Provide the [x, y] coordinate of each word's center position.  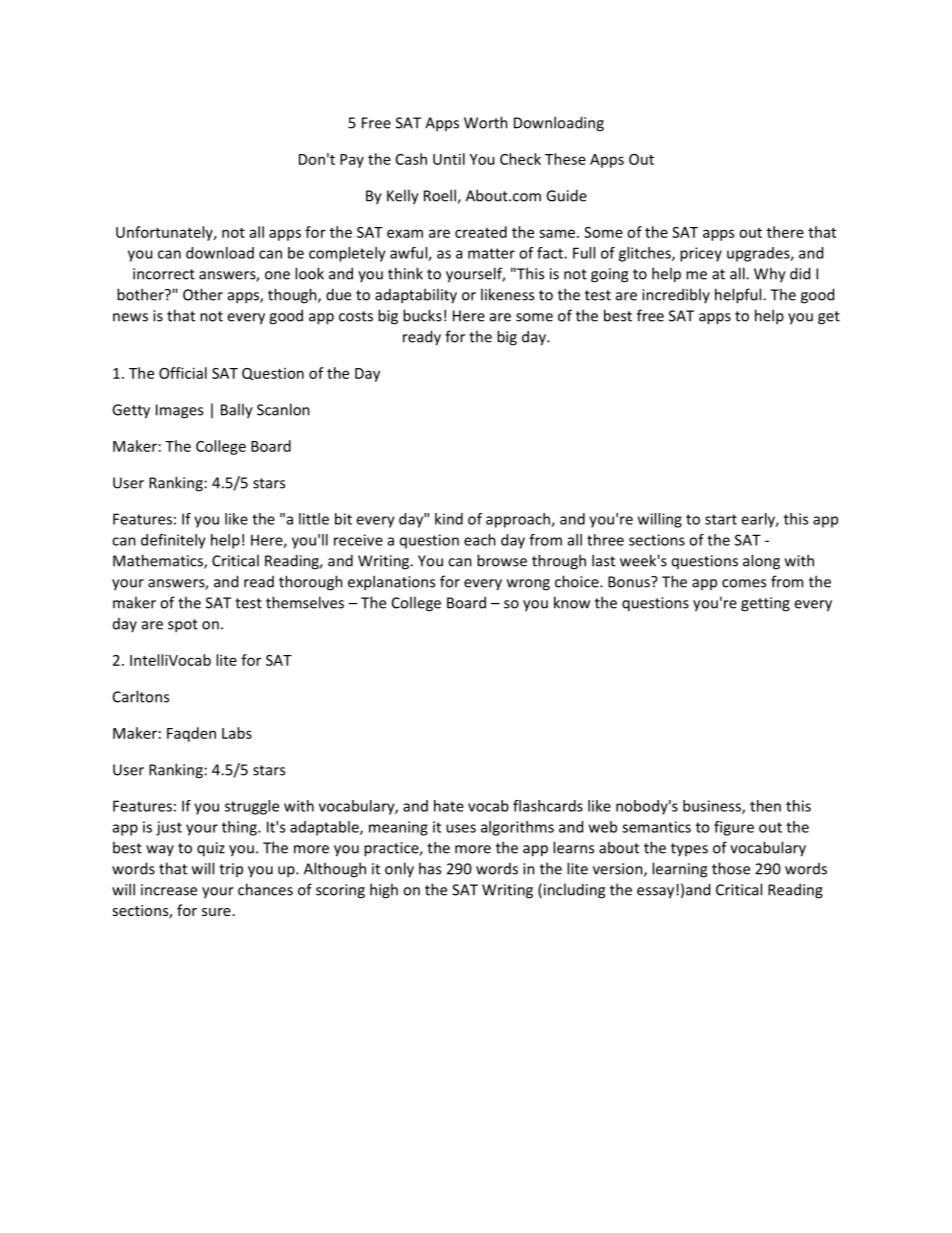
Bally [237, 411]
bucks [422, 315]
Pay [352, 161]
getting [765, 604]
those [731, 868]
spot [183, 626]
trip [231, 870]
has [430, 868]
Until [449, 159]
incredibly [676, 295]
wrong [528, 585]
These [565, 159]
